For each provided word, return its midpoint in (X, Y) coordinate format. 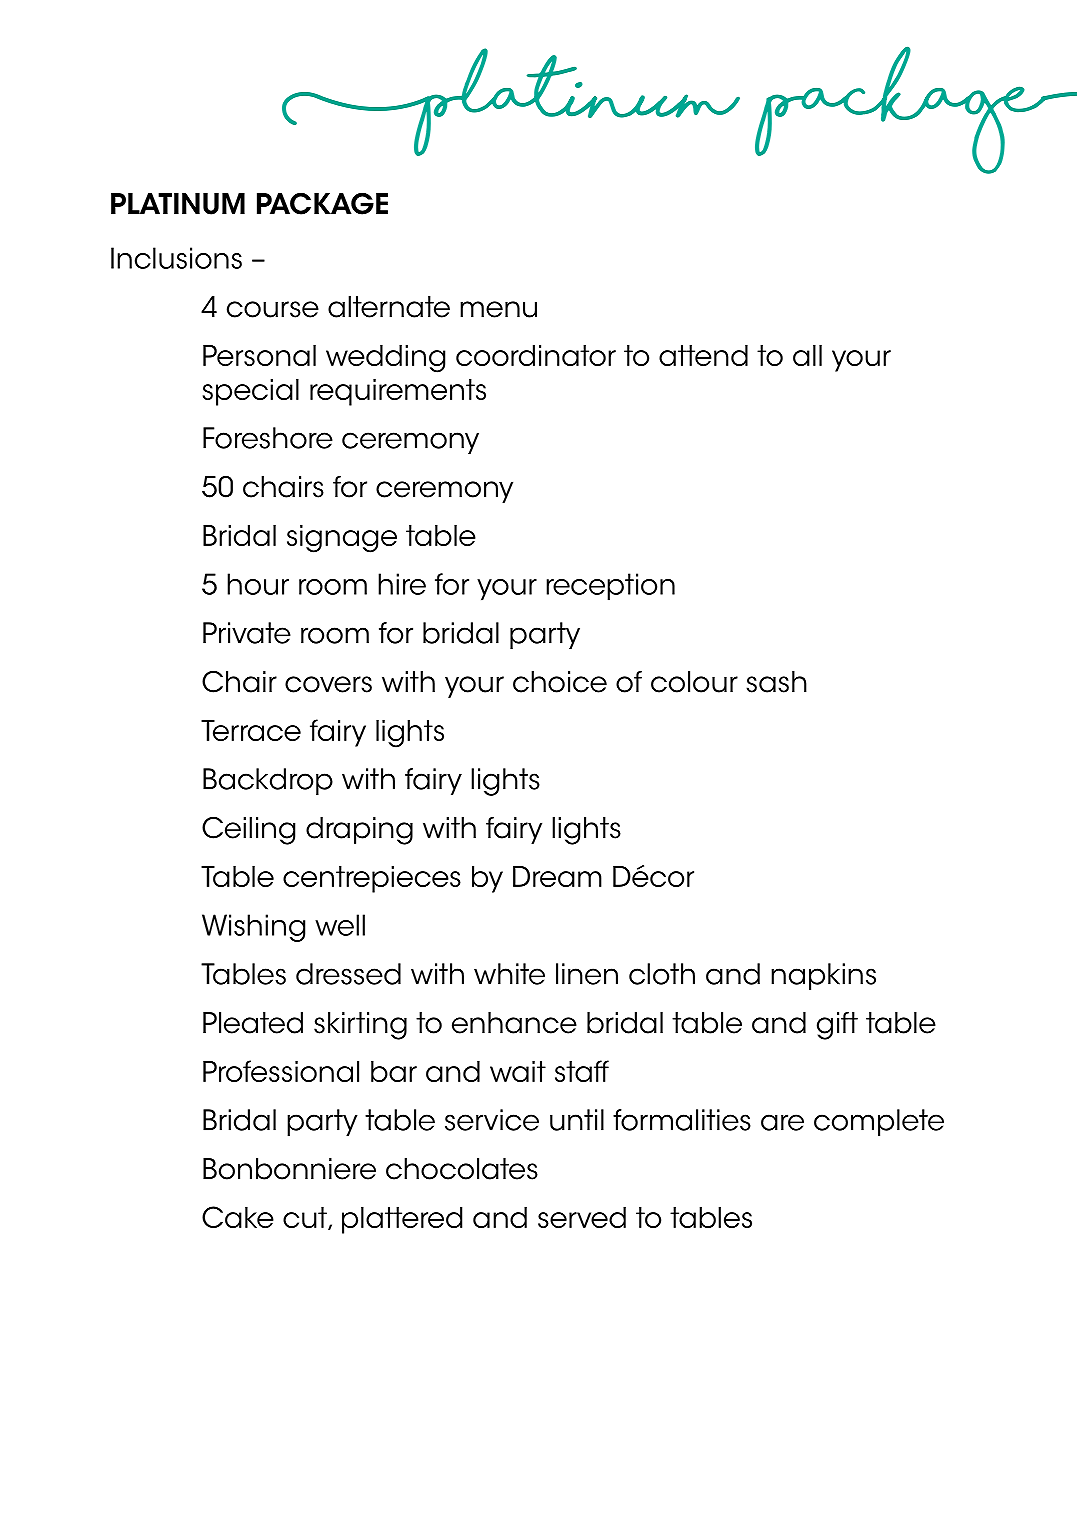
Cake (238, 1217)
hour (258, 584)
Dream (557, 876)
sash (777, 682)
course (273, 309)
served (582, 1217)
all (807, 355)
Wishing (253, 928)
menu (498, 309)
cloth (662, 974)
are (782, 1122)
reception (610, 587)
